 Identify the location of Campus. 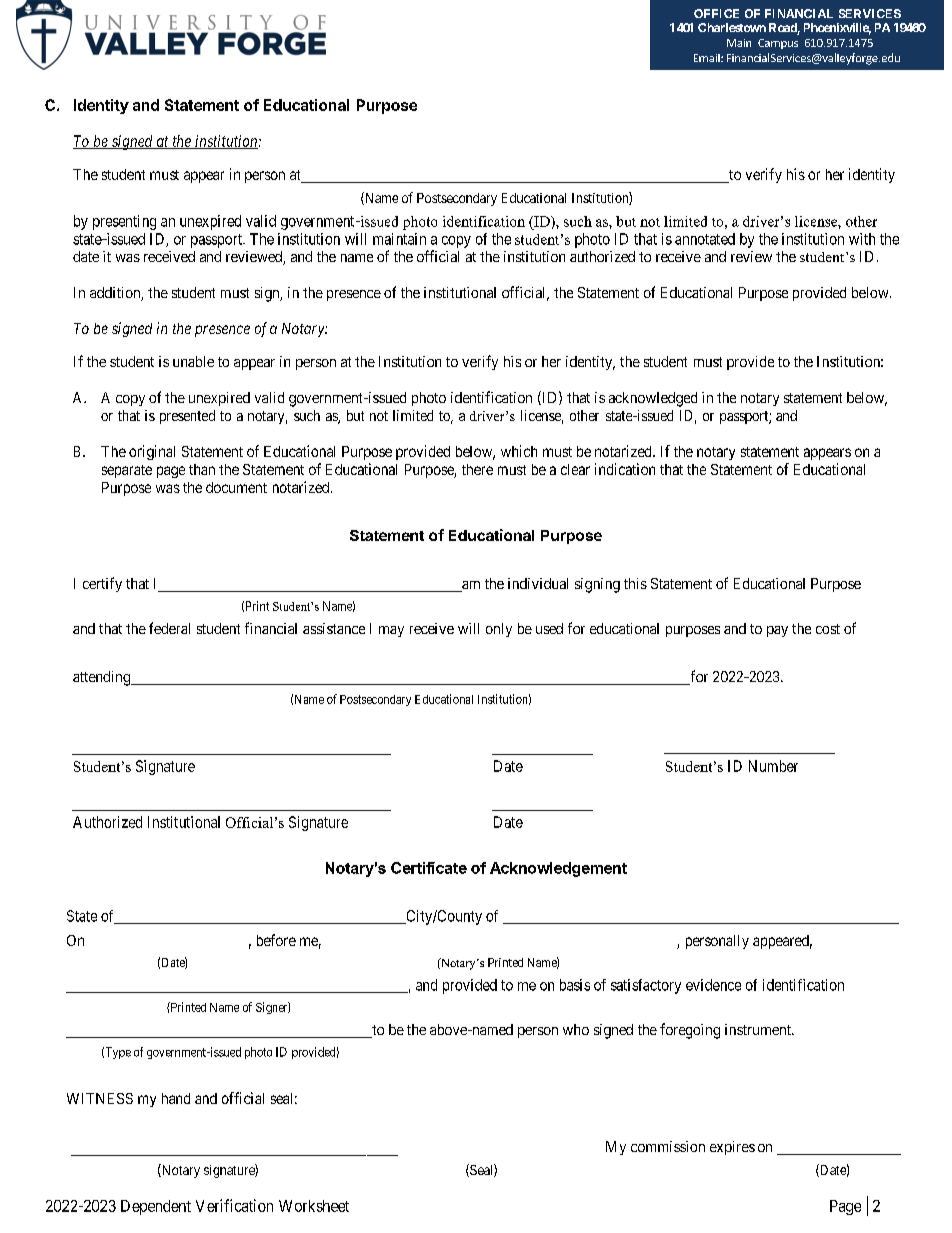
(778, 44).
